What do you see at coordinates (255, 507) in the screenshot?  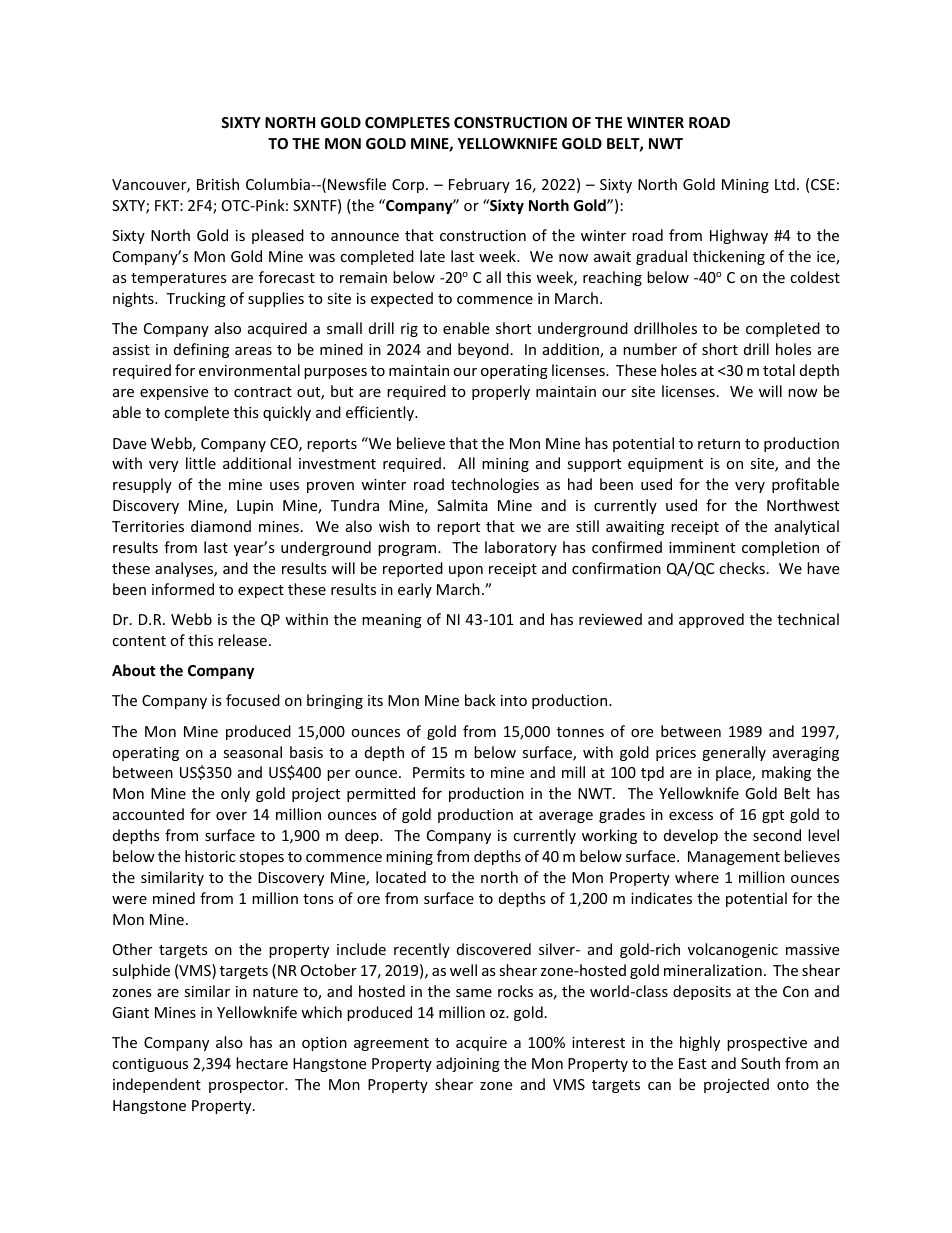 I see `Lupin` at bounding box center [255, 507].
